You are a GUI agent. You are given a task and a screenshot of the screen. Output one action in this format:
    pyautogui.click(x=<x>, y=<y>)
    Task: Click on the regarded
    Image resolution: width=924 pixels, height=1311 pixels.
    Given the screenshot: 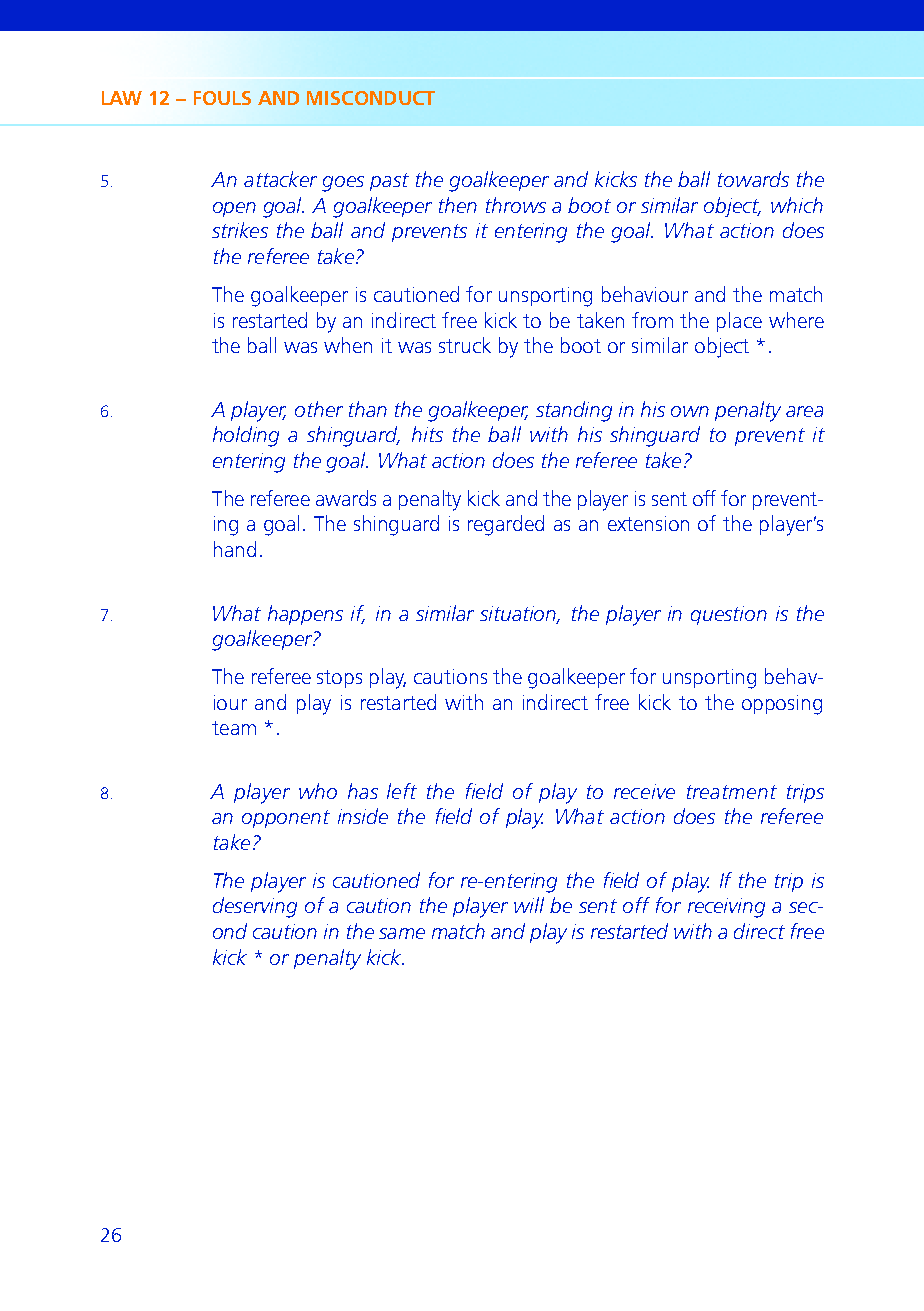 What is the action you would take?
    pyautogui.click(x=506, y=525)
